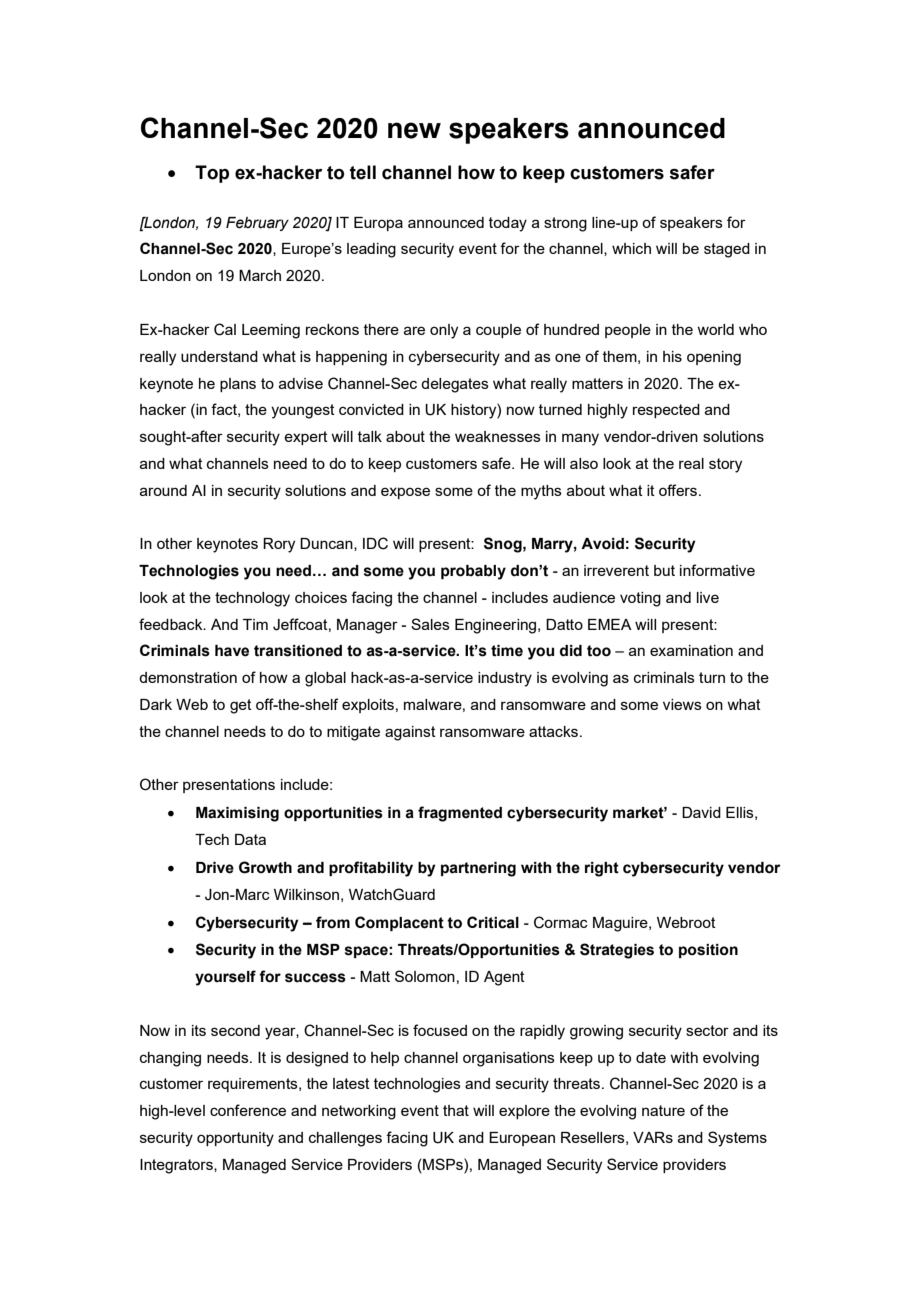 This image has height=1308, width=924. What do you see at coordinates (405, 493) in the image?
I see `expose` at bounding box center [405, 493].
